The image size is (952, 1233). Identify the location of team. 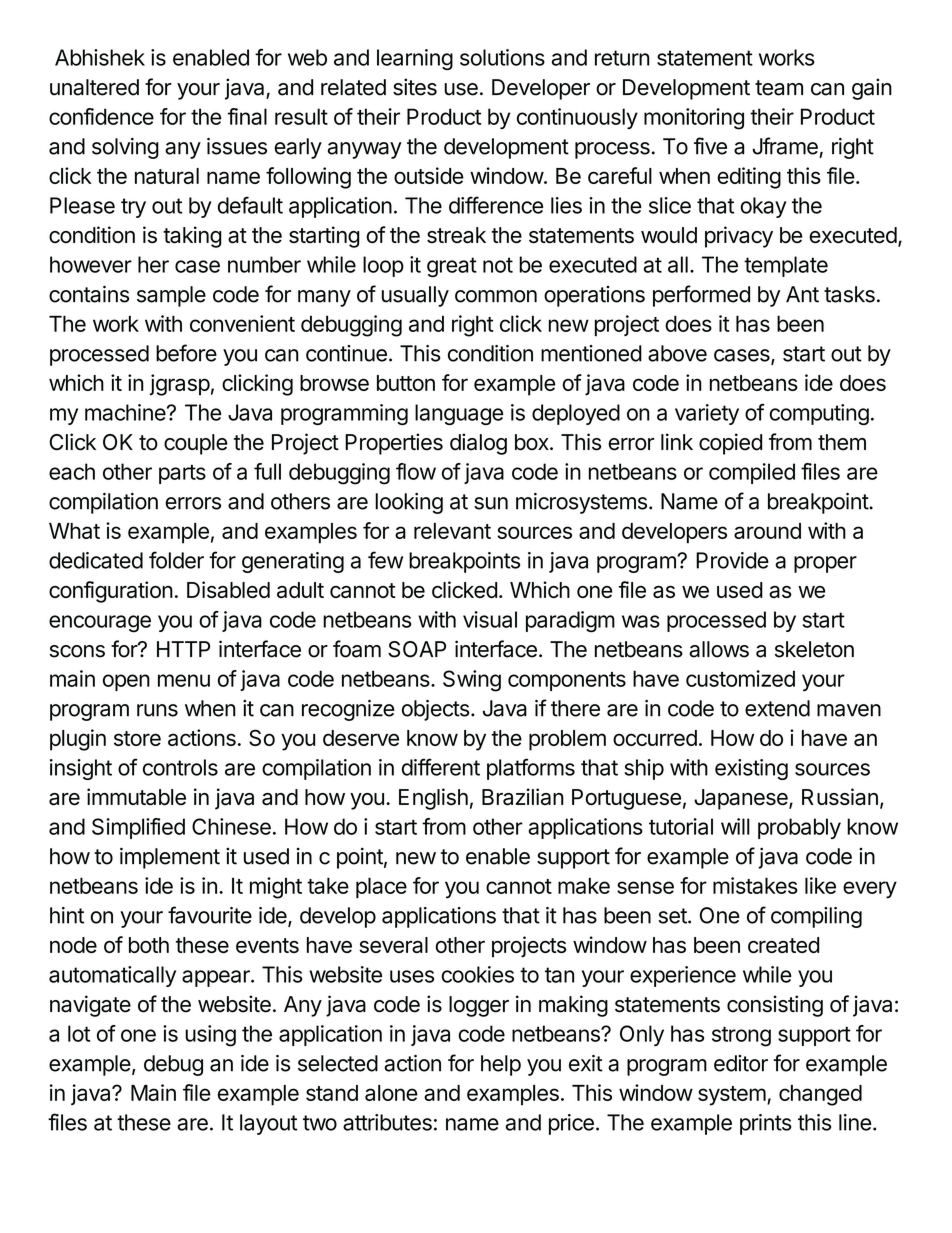
(779, 88).
